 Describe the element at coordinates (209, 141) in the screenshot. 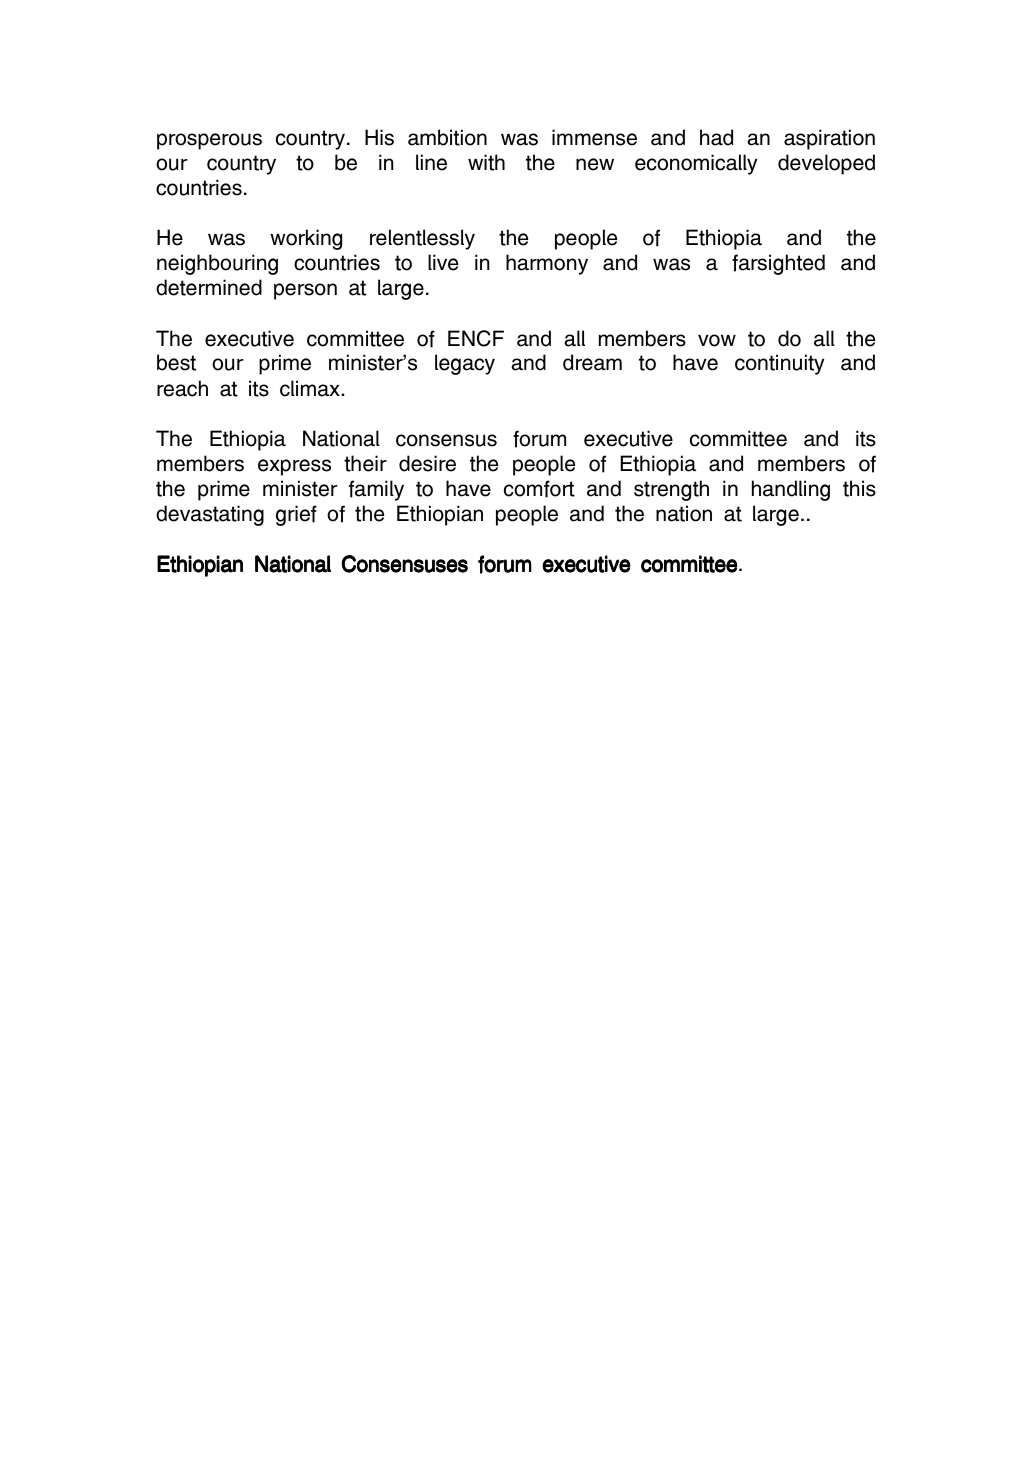

I see `prosperous` at that location.
